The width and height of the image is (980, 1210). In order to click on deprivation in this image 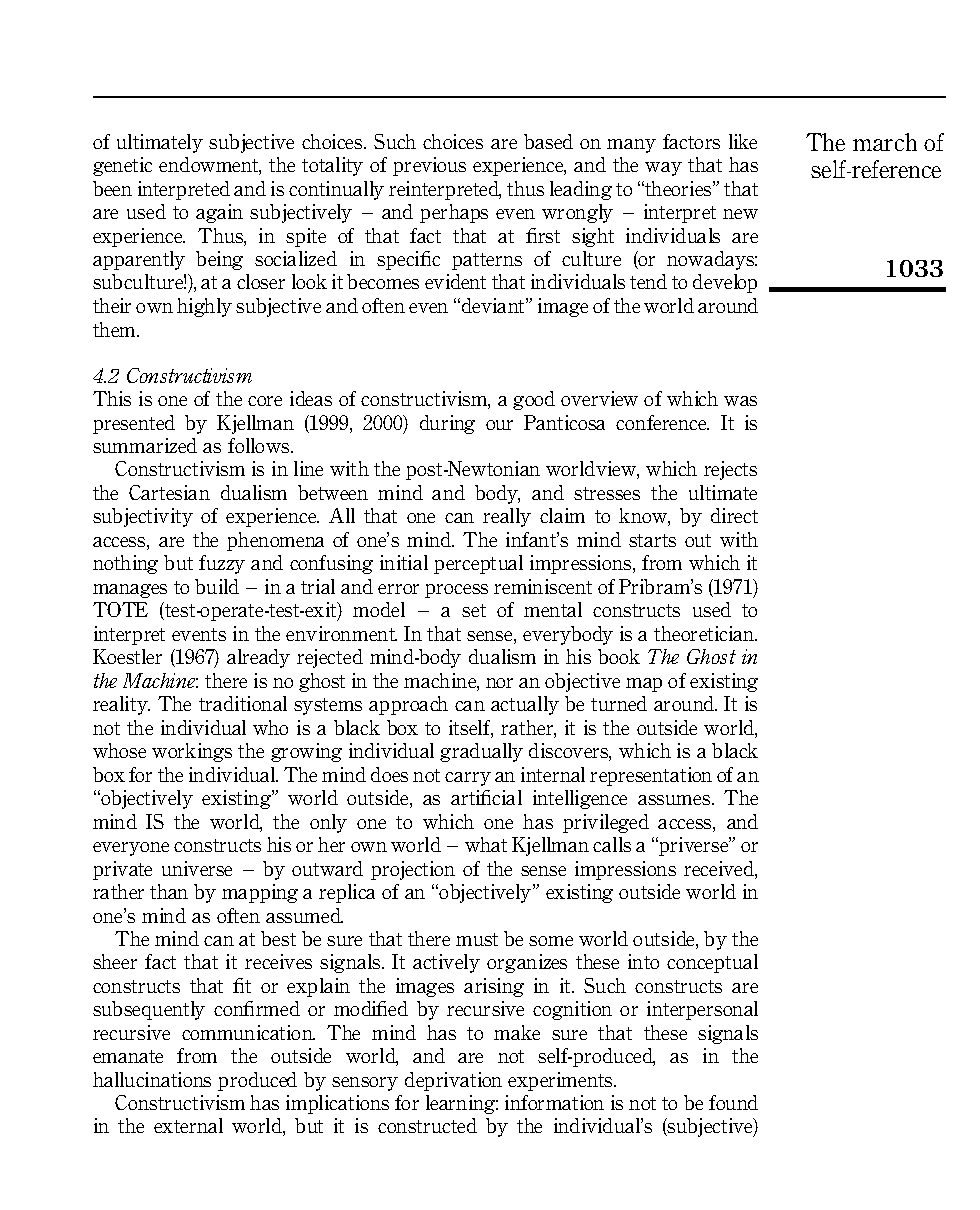, I will do `click(453, 1081)`.
